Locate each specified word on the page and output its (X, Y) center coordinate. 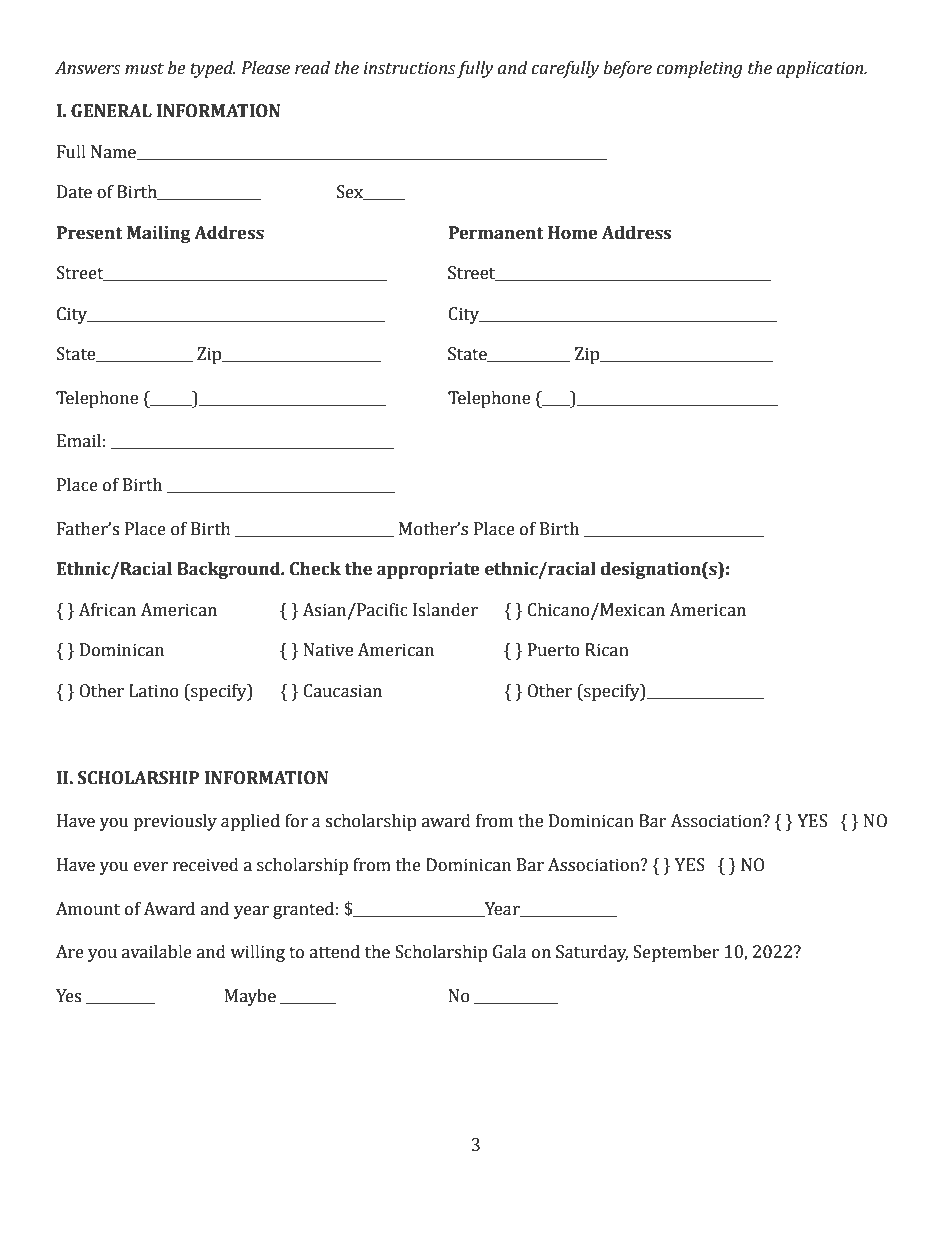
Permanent (496, 233)
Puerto (554, 650)
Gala (510, 952)
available (157, 952)
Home (573, 233)
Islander (445, 610)
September (676, 953)
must (144, 69)
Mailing (159, 234)
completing (699, 69)
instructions (409, 68)
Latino (154, 691)
